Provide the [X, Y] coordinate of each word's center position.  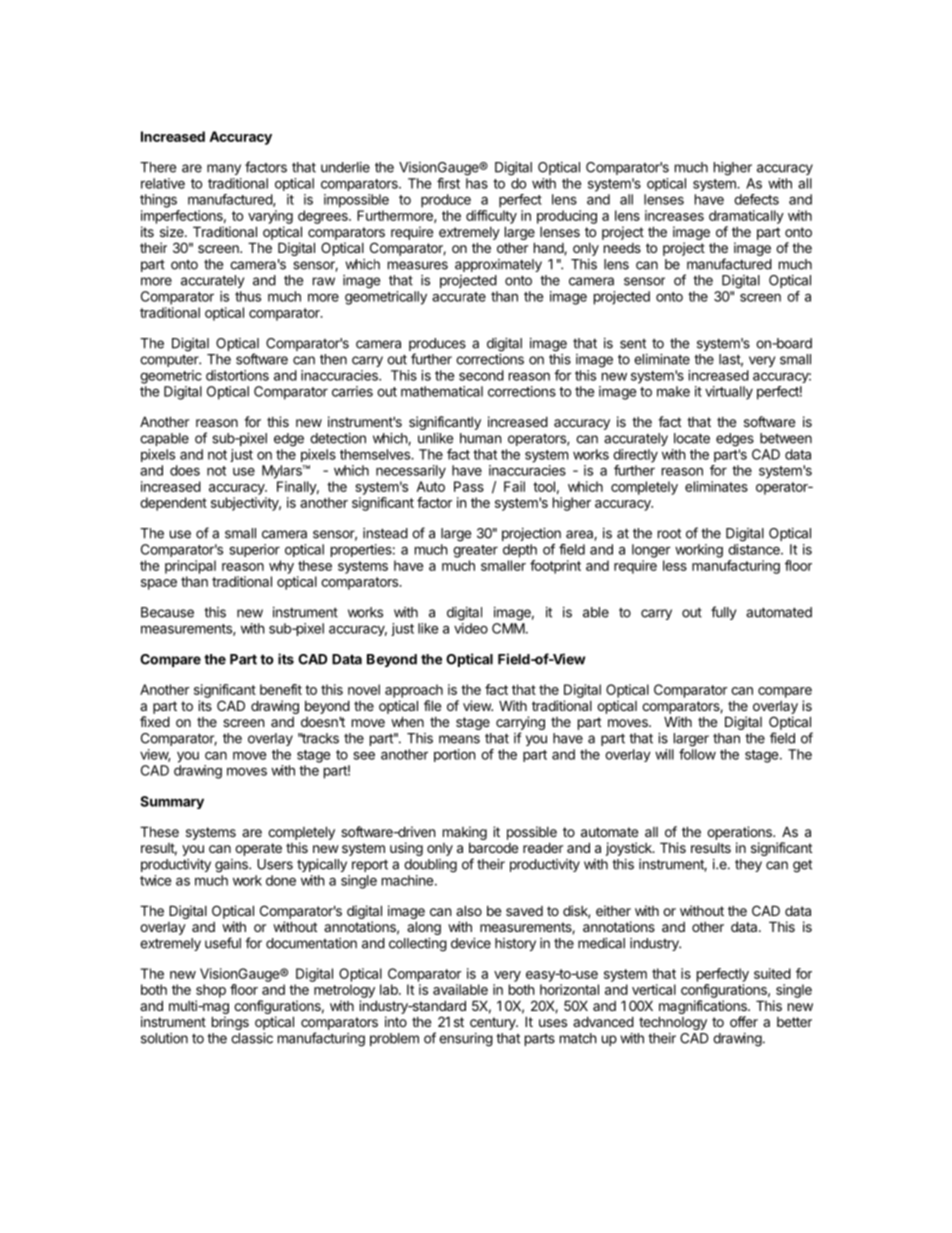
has [477, 183]
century [494, 1023]
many [224, 169]
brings [230, 1023]
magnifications [704, 1008]
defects [756, 199]
